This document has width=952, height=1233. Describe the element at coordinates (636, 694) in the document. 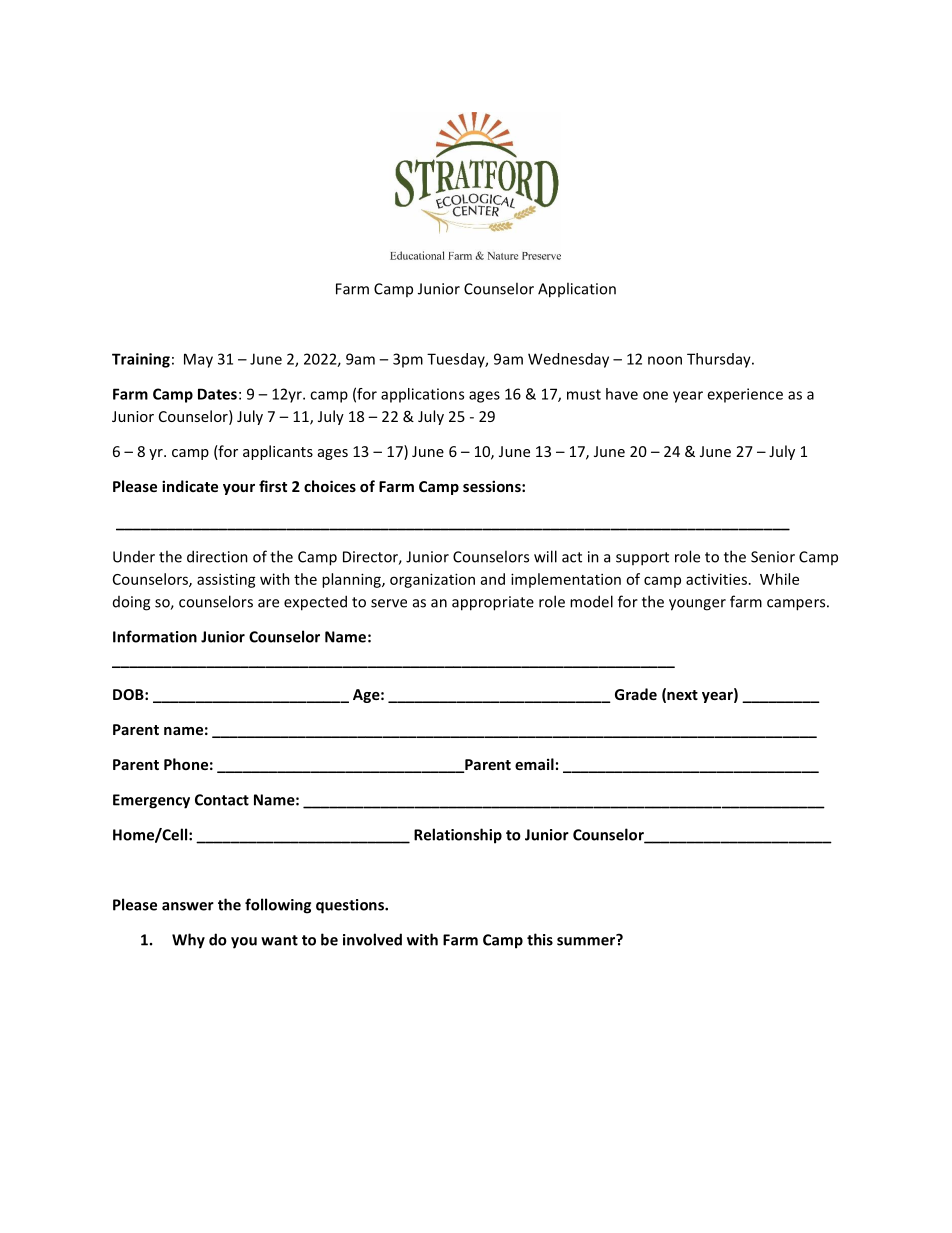

I see `Grade` at that location.
